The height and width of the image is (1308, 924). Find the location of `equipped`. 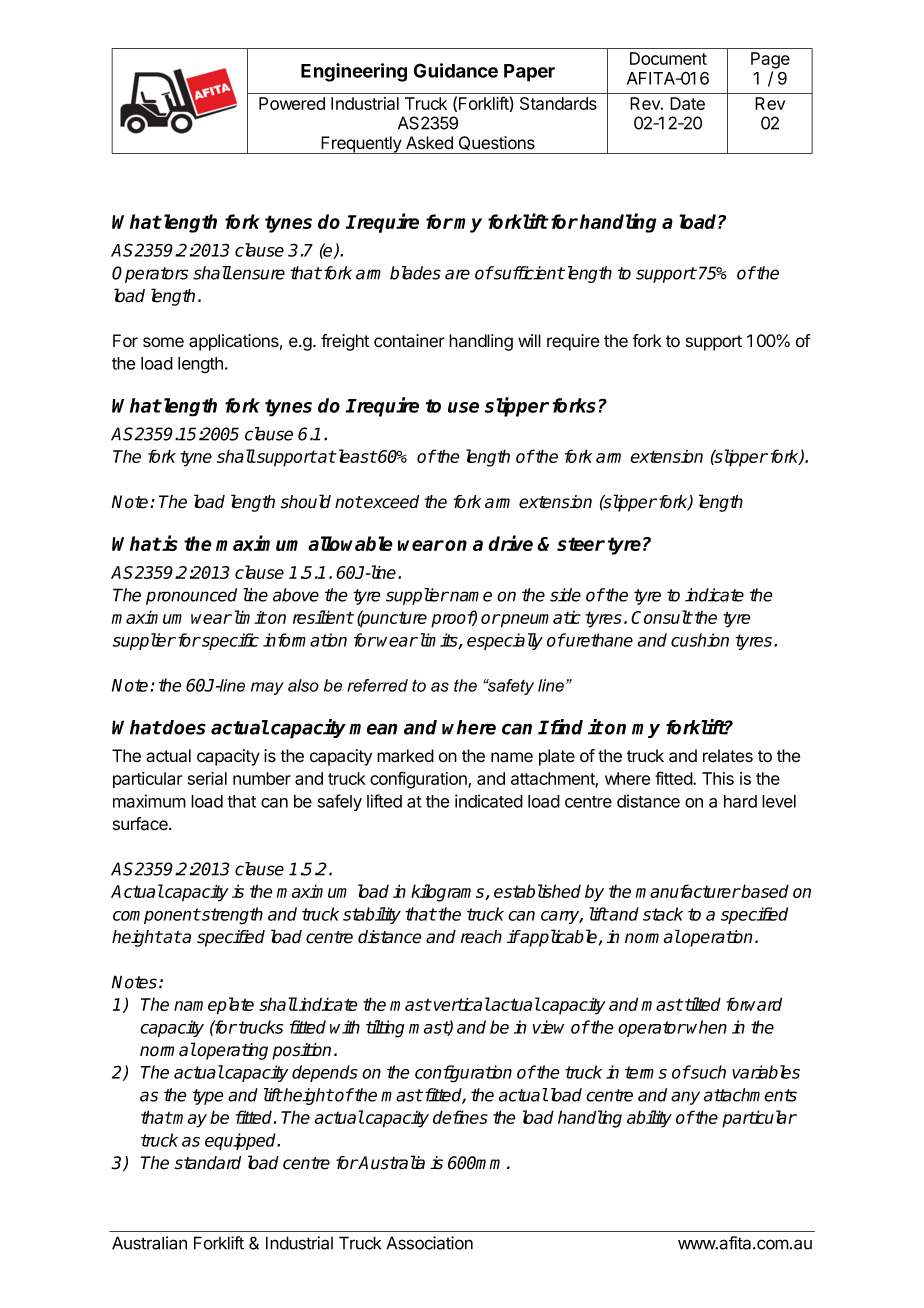

equipped is located at coordinates (242, 1141).
